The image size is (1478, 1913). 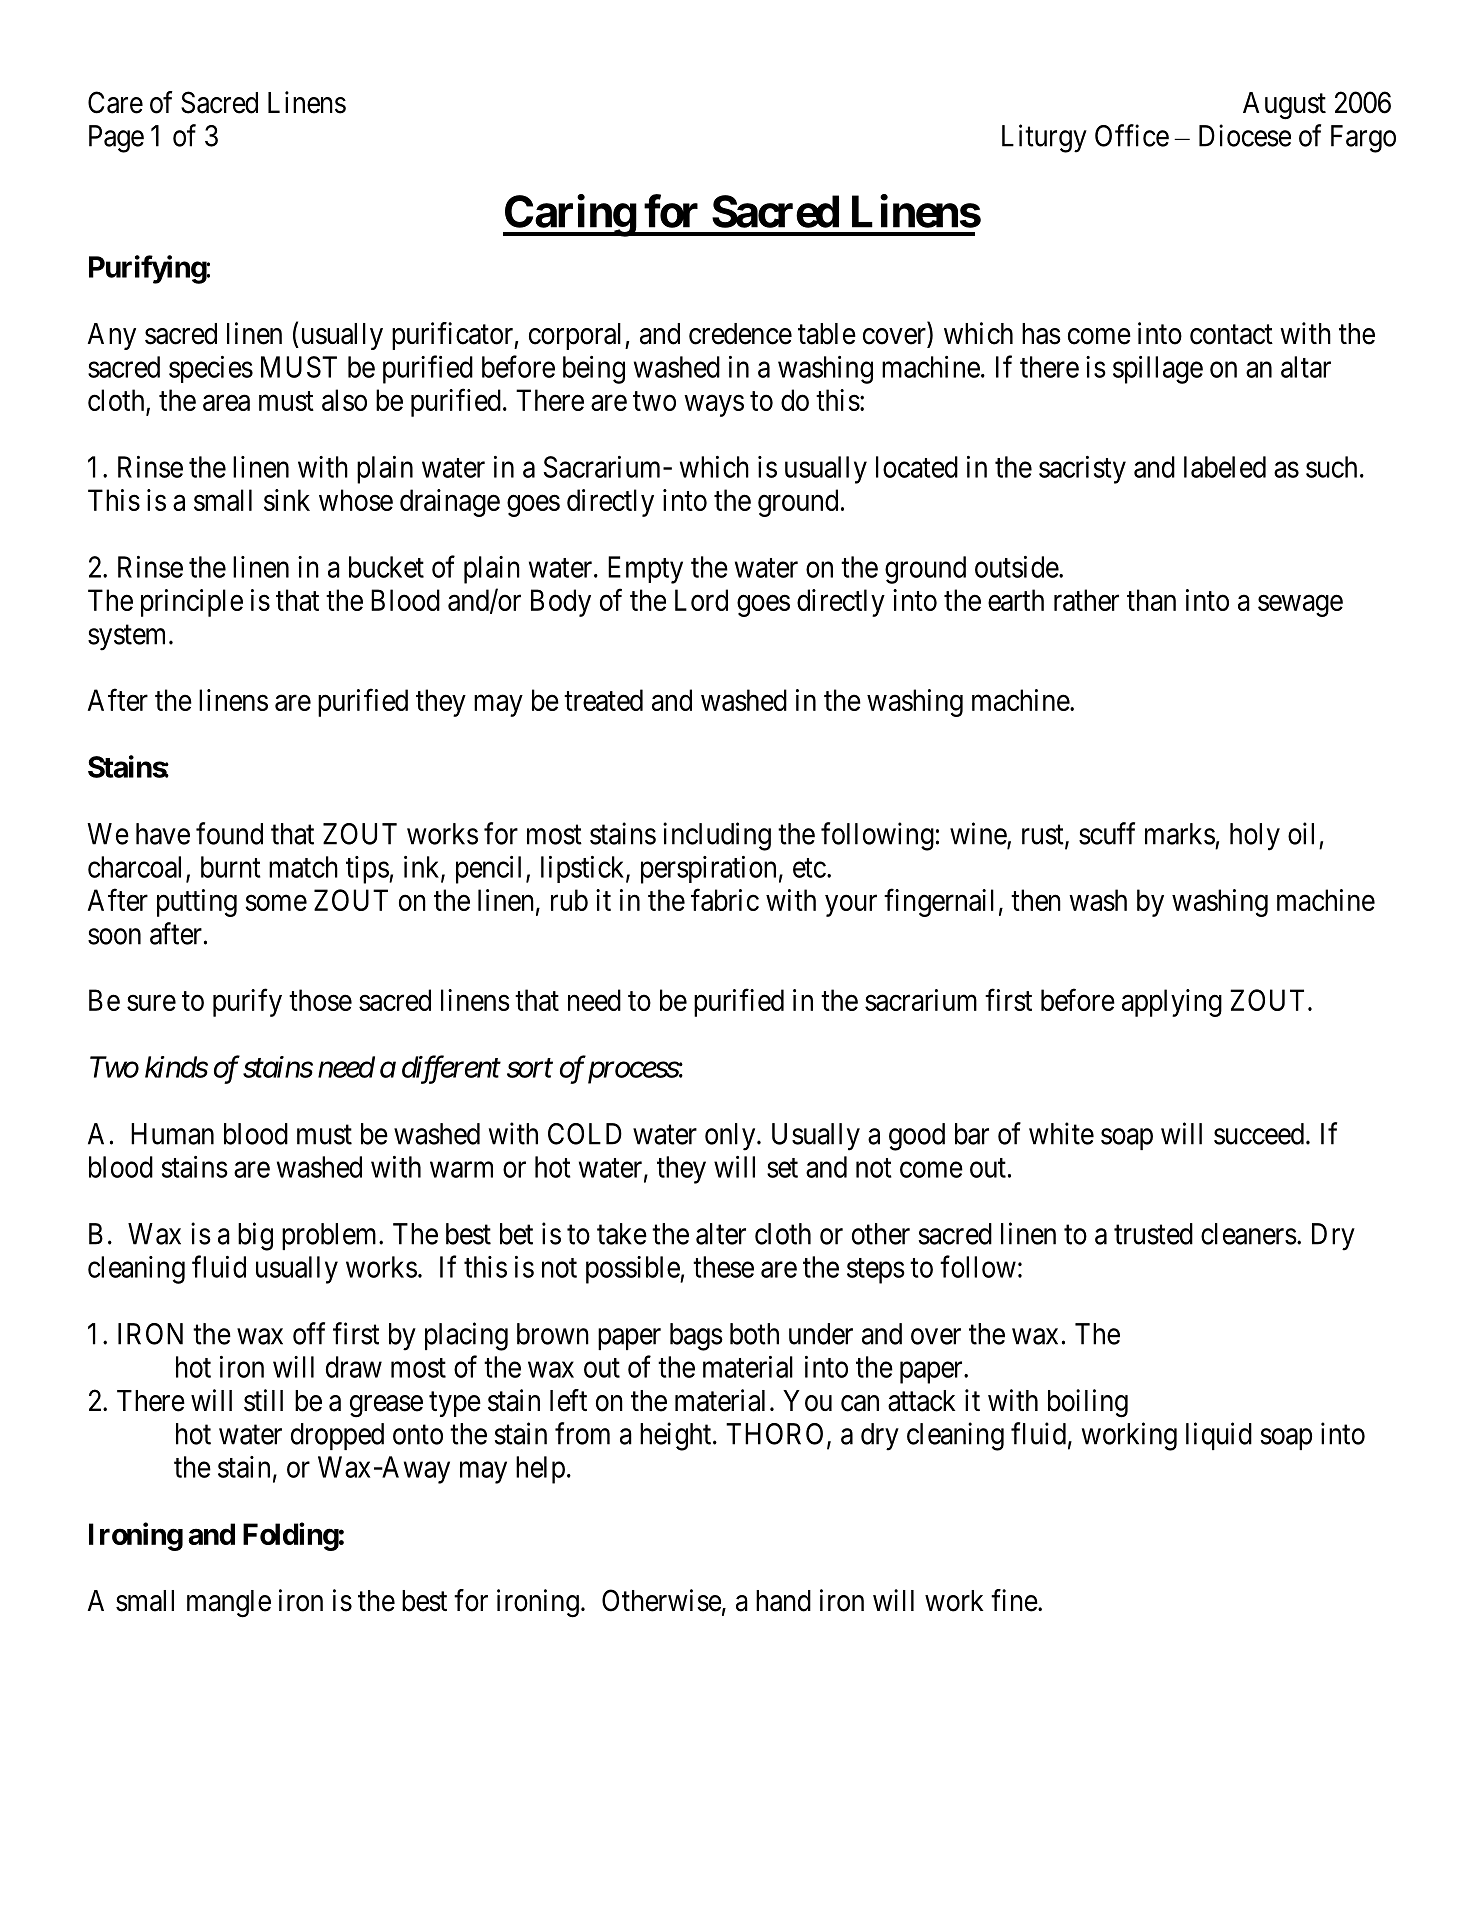 I want to click on principle, so click(x=192, y=603).
